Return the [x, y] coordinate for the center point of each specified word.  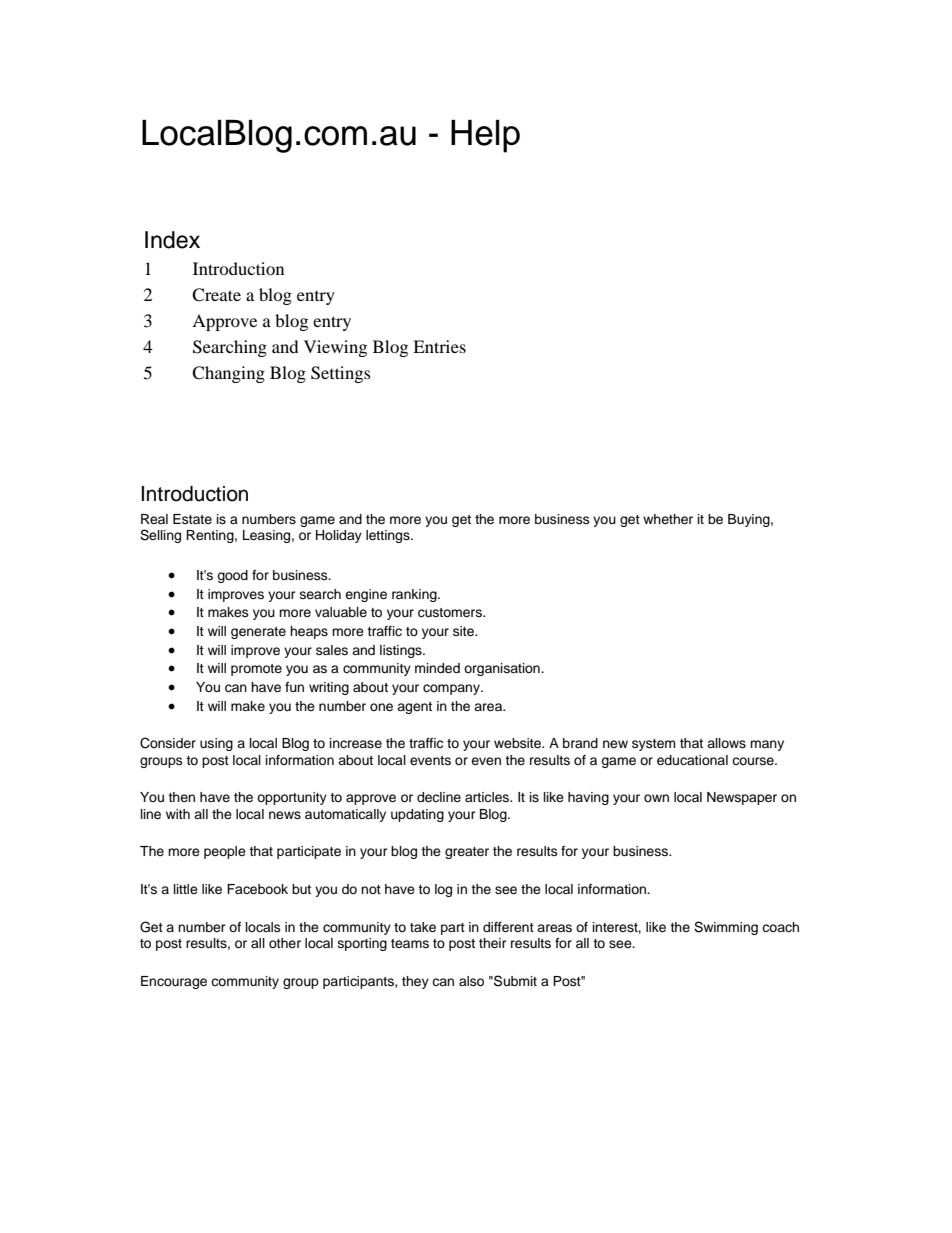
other [285, 943]
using [216, 744]
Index [172, 240]
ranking [415, 595]
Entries [439, 346]
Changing [228, 374]
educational [692, 760]
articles [488, 797]
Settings [341, 374]
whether [668, 519]
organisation [503, 669]
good [232, 576]
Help [485, 136]
